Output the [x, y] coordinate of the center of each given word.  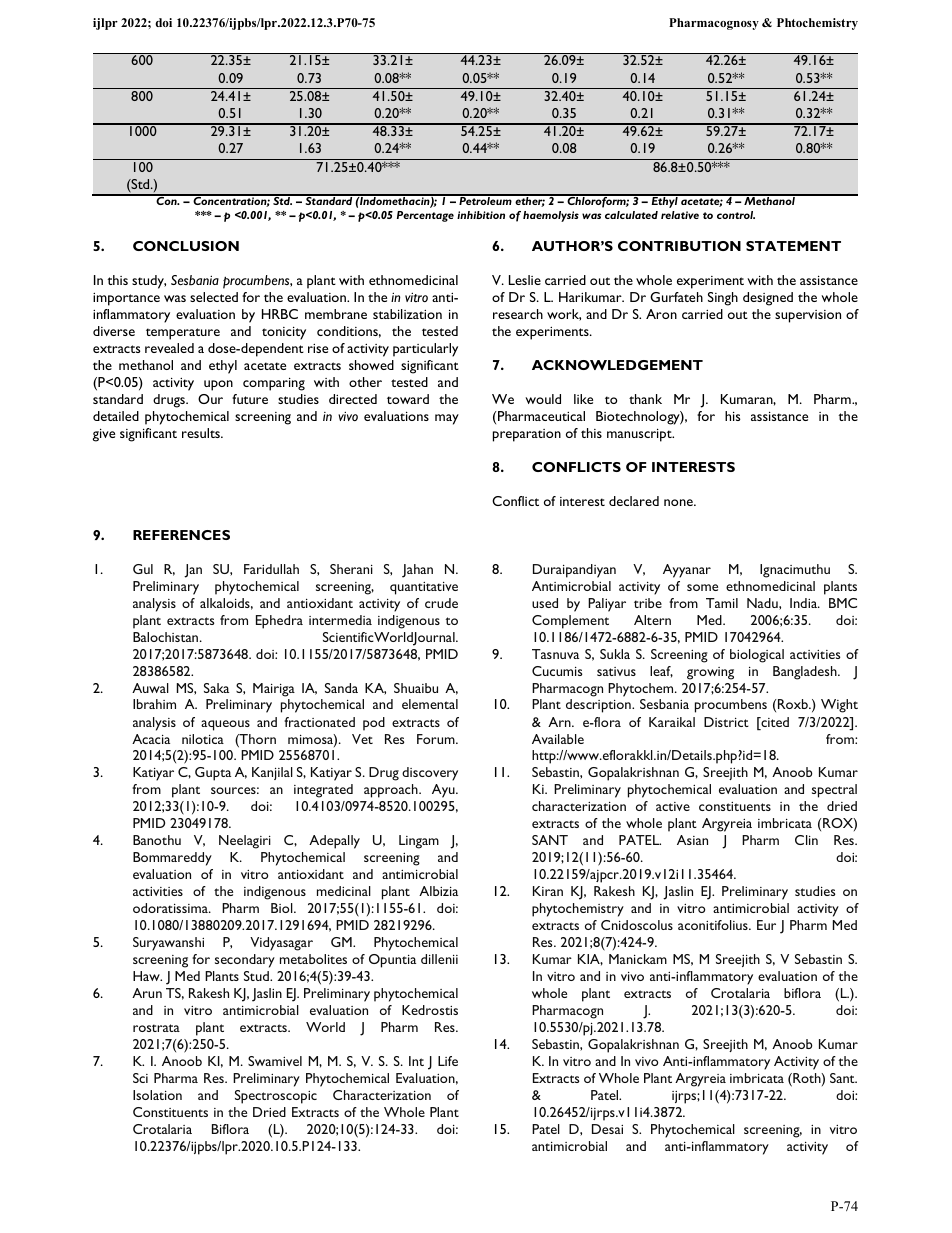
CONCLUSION [186, 246]
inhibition [481, 215]
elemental [430, 704]
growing [710, 673]
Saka [216, 688]
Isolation [157, 1095]
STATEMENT [793, 246]
